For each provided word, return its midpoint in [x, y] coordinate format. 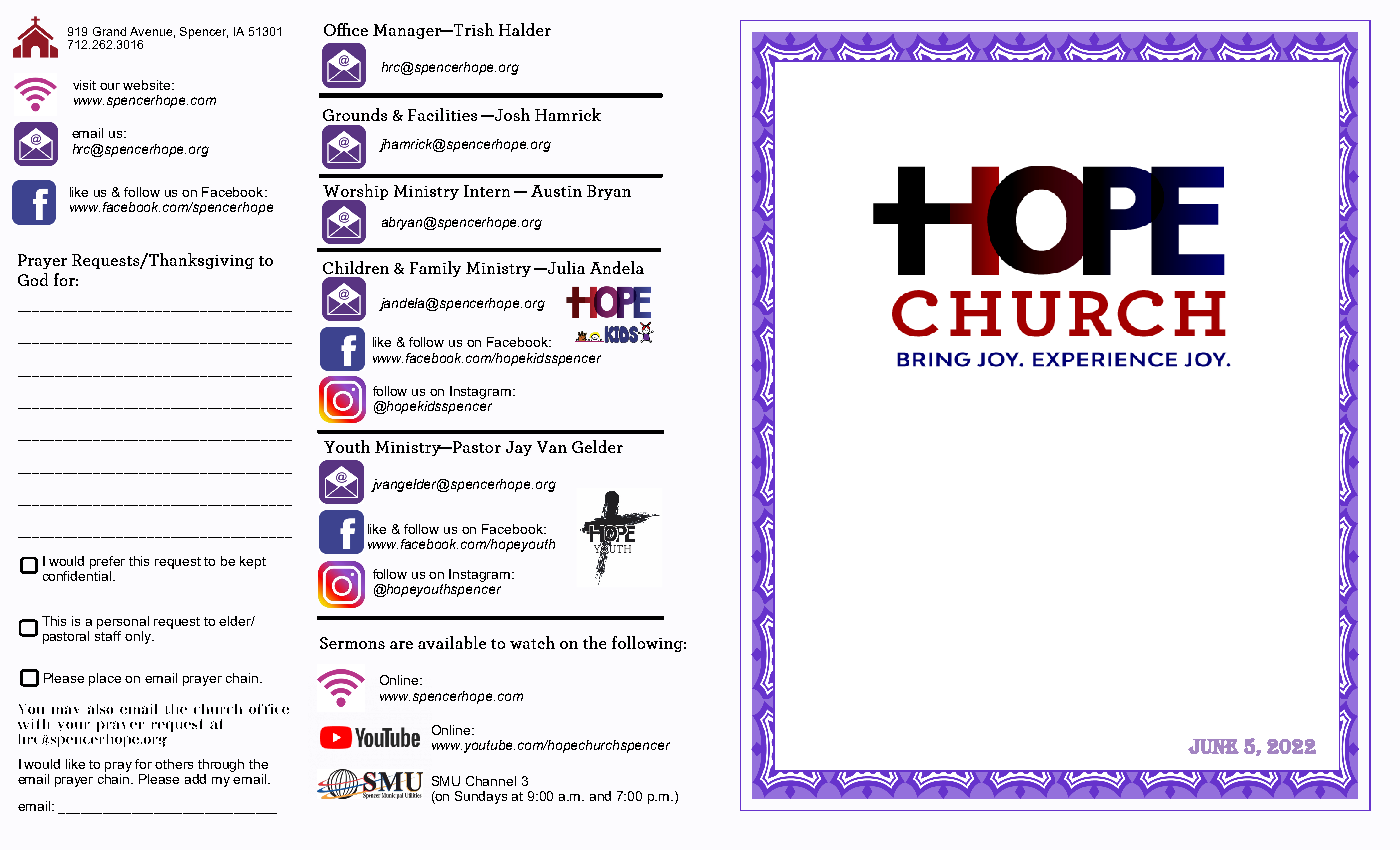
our [110, 86]
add [195, 779]
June [1213, 746]
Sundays [481, 797]
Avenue [151, 31]
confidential [78, 574]
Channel [491, 781]
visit [84, 85]
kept [253, 562]
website [148, 85]
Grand [109, 31]
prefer [107, 562]
